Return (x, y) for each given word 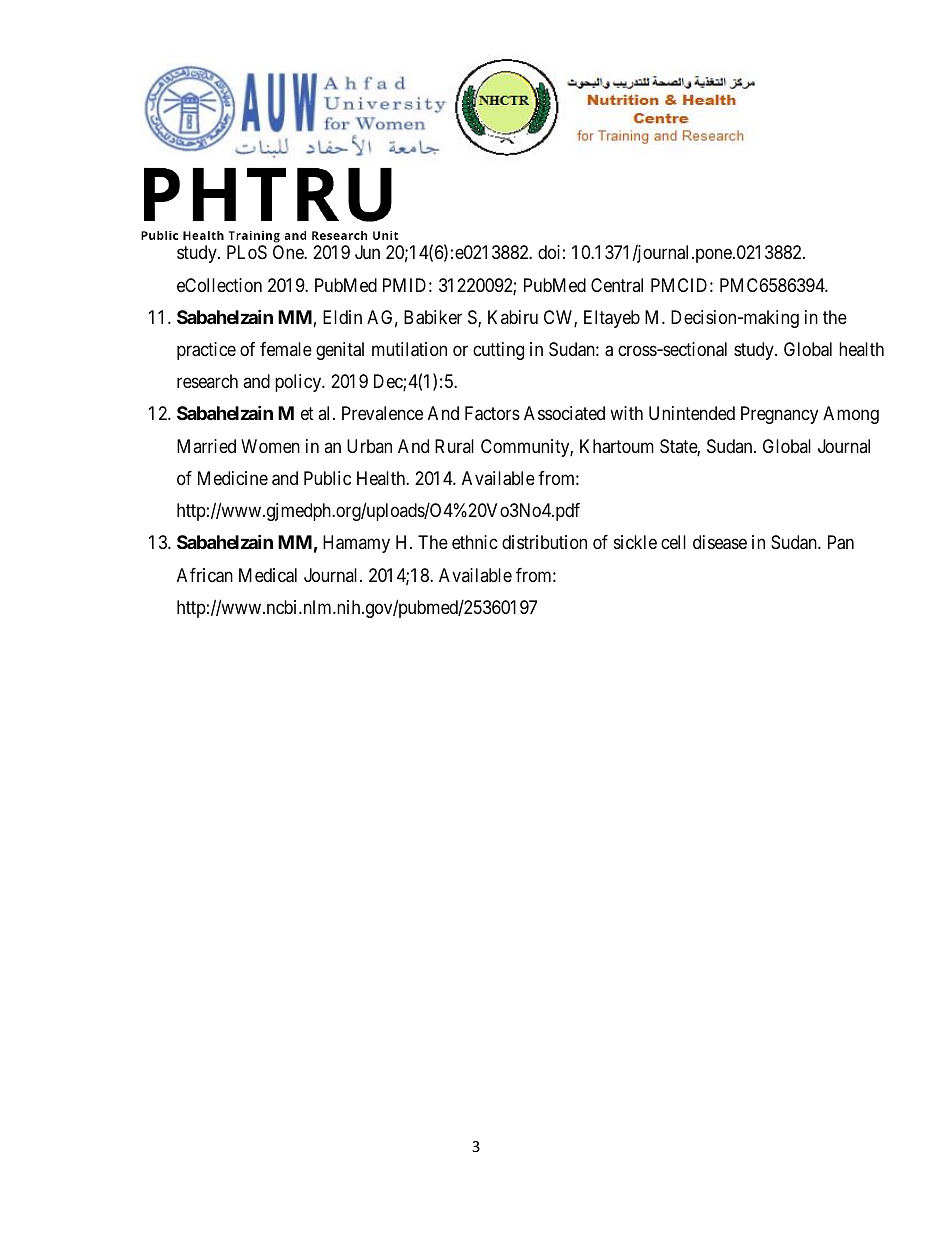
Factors (492, 413)
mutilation (409, 349)
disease (720, 542)
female (286, 349)
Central (617, 285)
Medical (268, 575)
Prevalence (382, 413)
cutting (498, 351)
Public (327, 478)
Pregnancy (779, 415)
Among (851, 415)
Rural (454, 446)
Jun (367, 252)
